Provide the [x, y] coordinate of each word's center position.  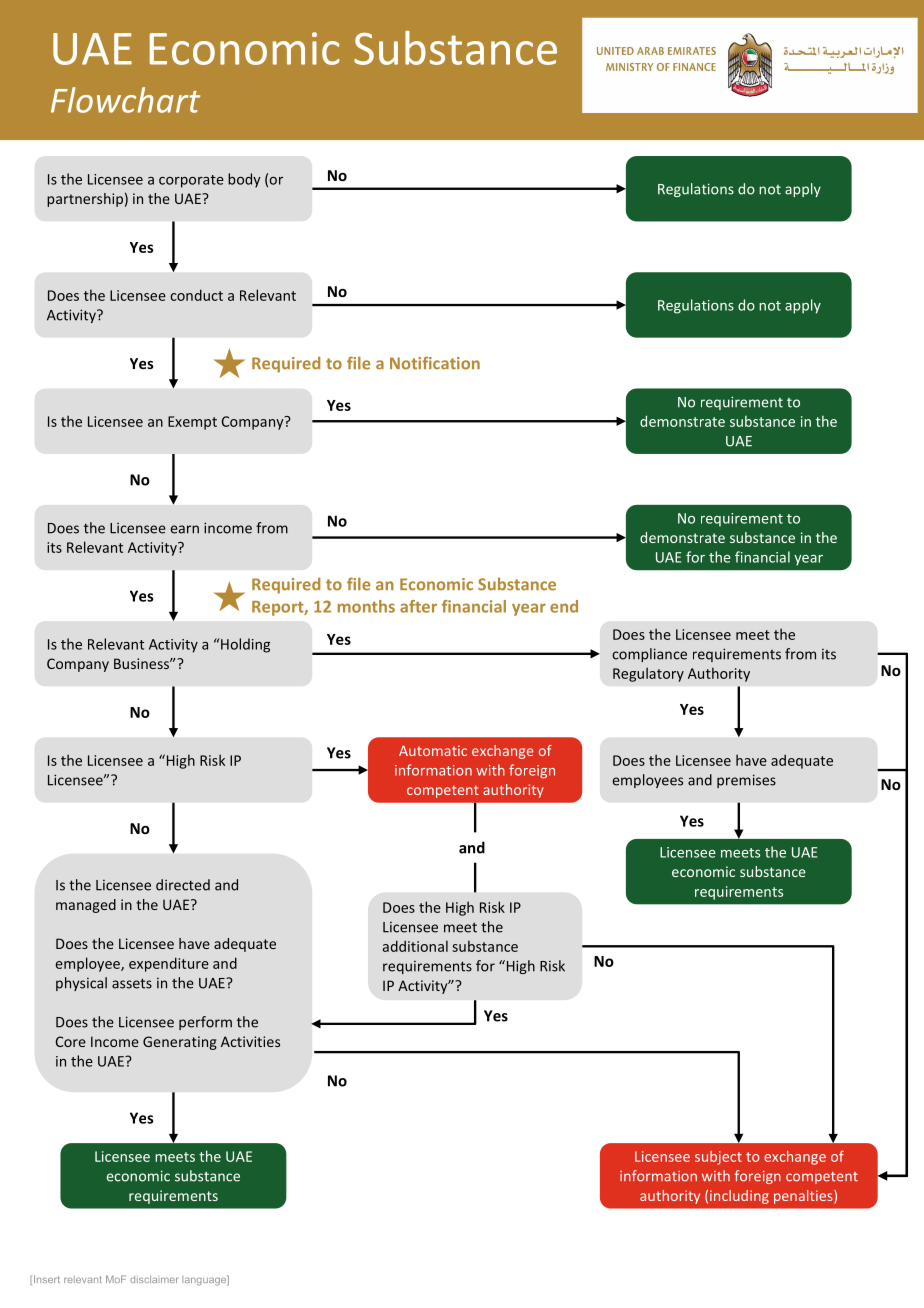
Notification [435, 363]
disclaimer [154, 1279]
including [739, 1197]
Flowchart [125, 100]
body [244, 180]
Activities [250, 1041]
